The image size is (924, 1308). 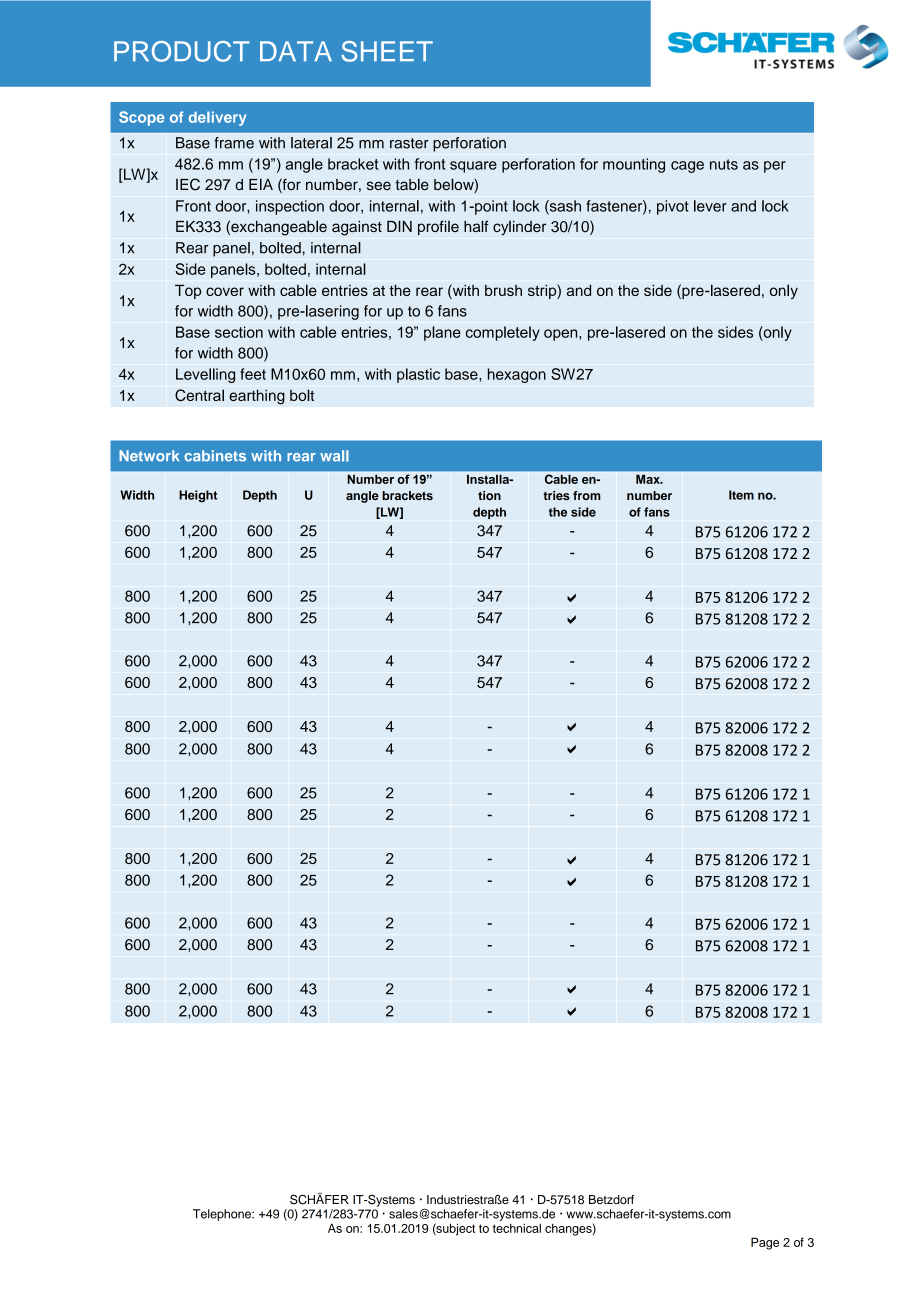 What do you see at coordinates (334, 456) in the document?
I see `wall` at bounding box center [334, 456].
